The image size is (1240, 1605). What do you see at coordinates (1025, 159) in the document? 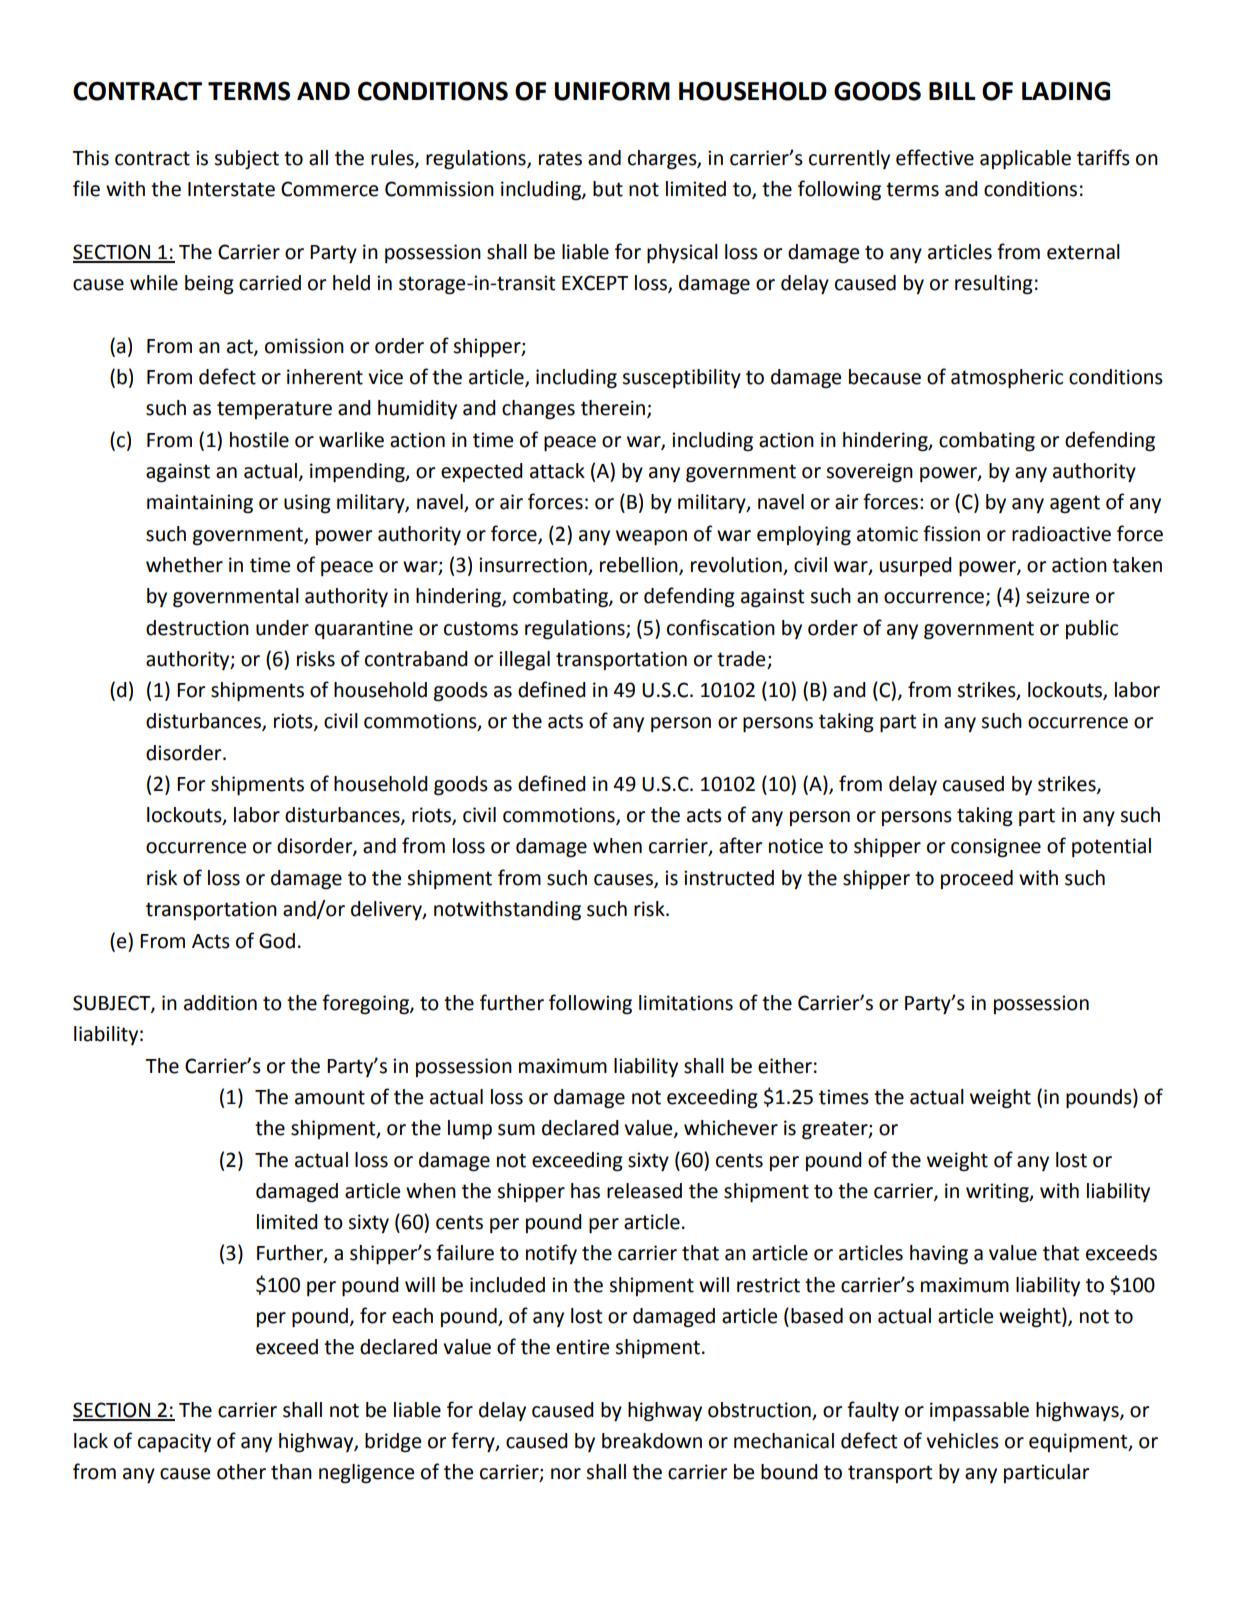
I see `applicable` at bounding box center [1025, 159].
